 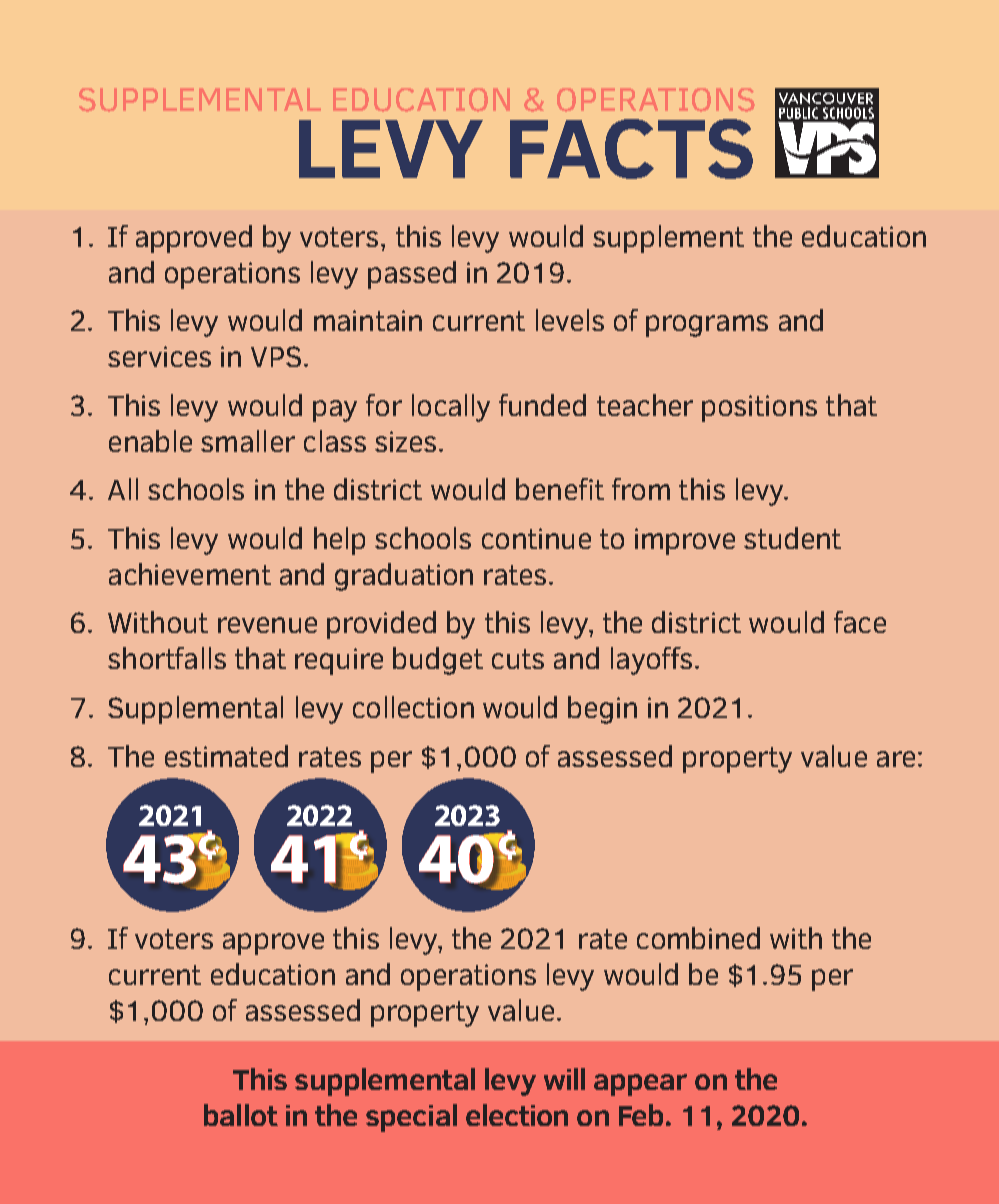 What do you see at coordinates (412, 275) in the document?
I see `passed` at bounding box center [412, 275].
